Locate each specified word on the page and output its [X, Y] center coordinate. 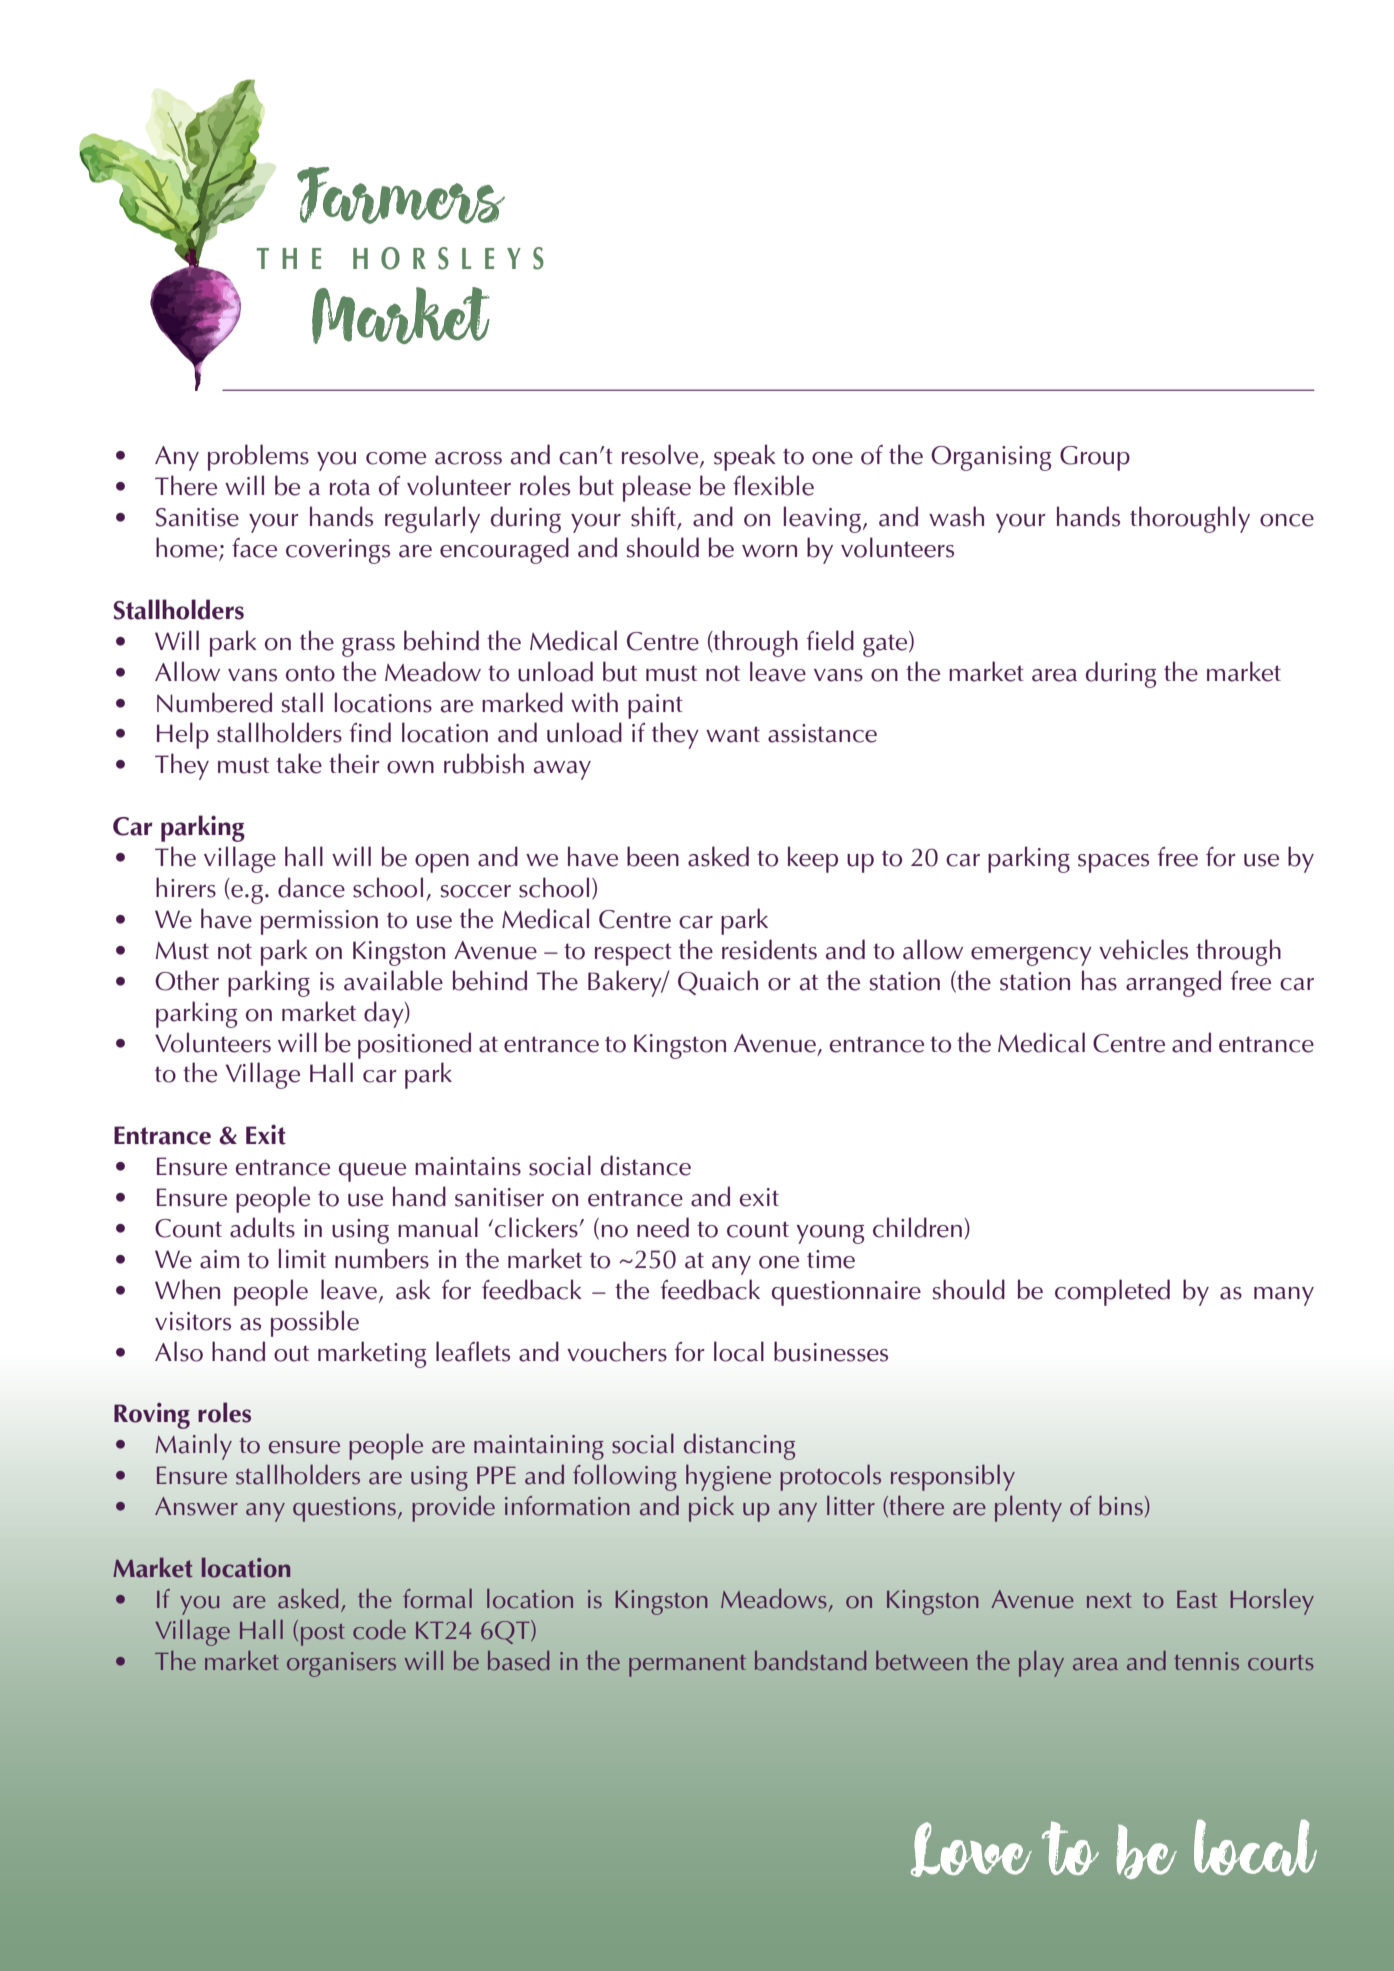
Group [1095, 458]
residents [769, 949]
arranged [1173, 983]
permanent [687, 1666]
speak [745, 457]
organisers [341, 1664]
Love [971, 1849]
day [385, 1014]
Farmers [401, 195]
